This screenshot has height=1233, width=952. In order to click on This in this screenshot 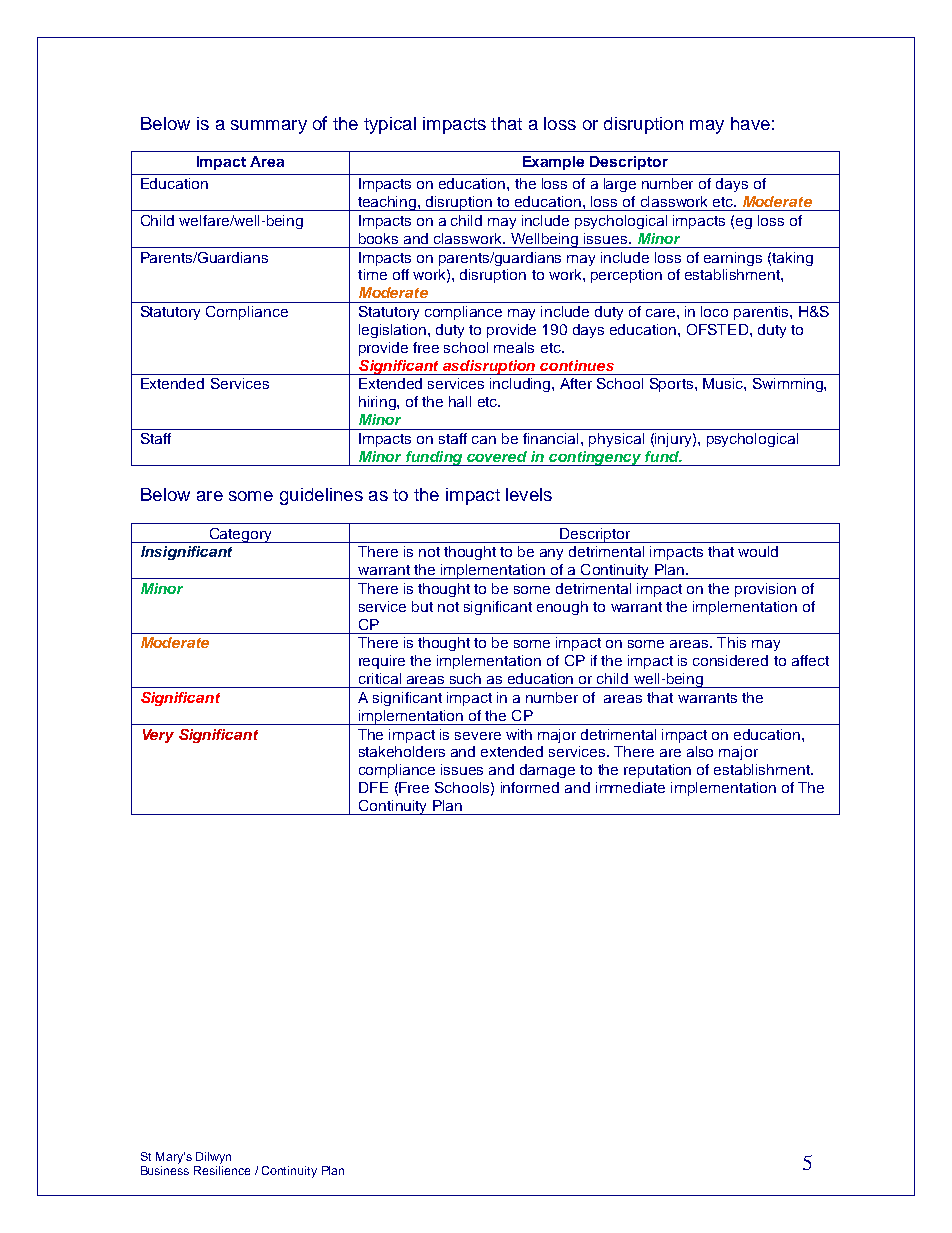, I will do `click(731, 642)`.
